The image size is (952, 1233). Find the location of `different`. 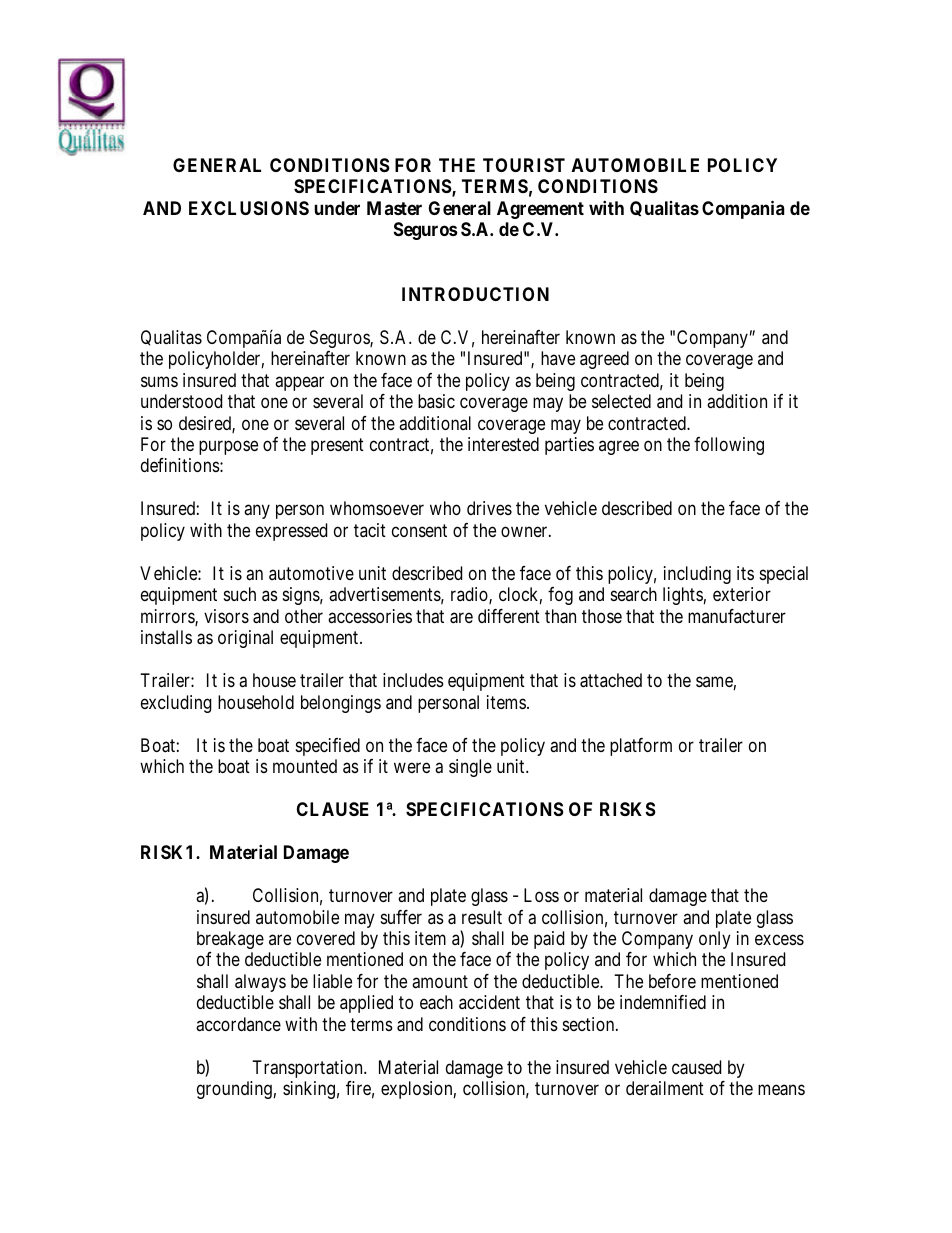

different is located at coordinates (509, 616).
